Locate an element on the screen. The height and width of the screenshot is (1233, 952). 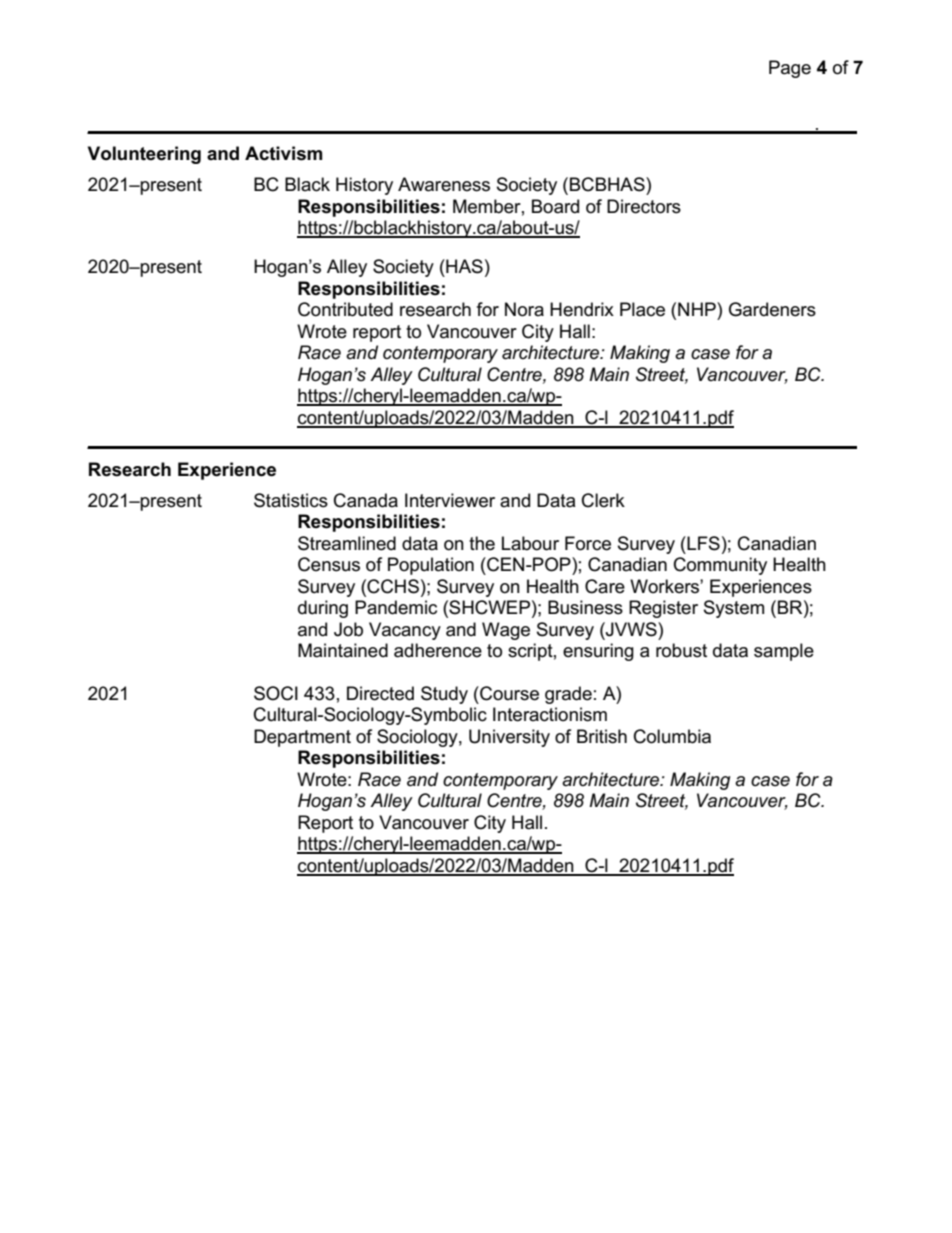
Gardeners is located at coordinates (772, 309).
